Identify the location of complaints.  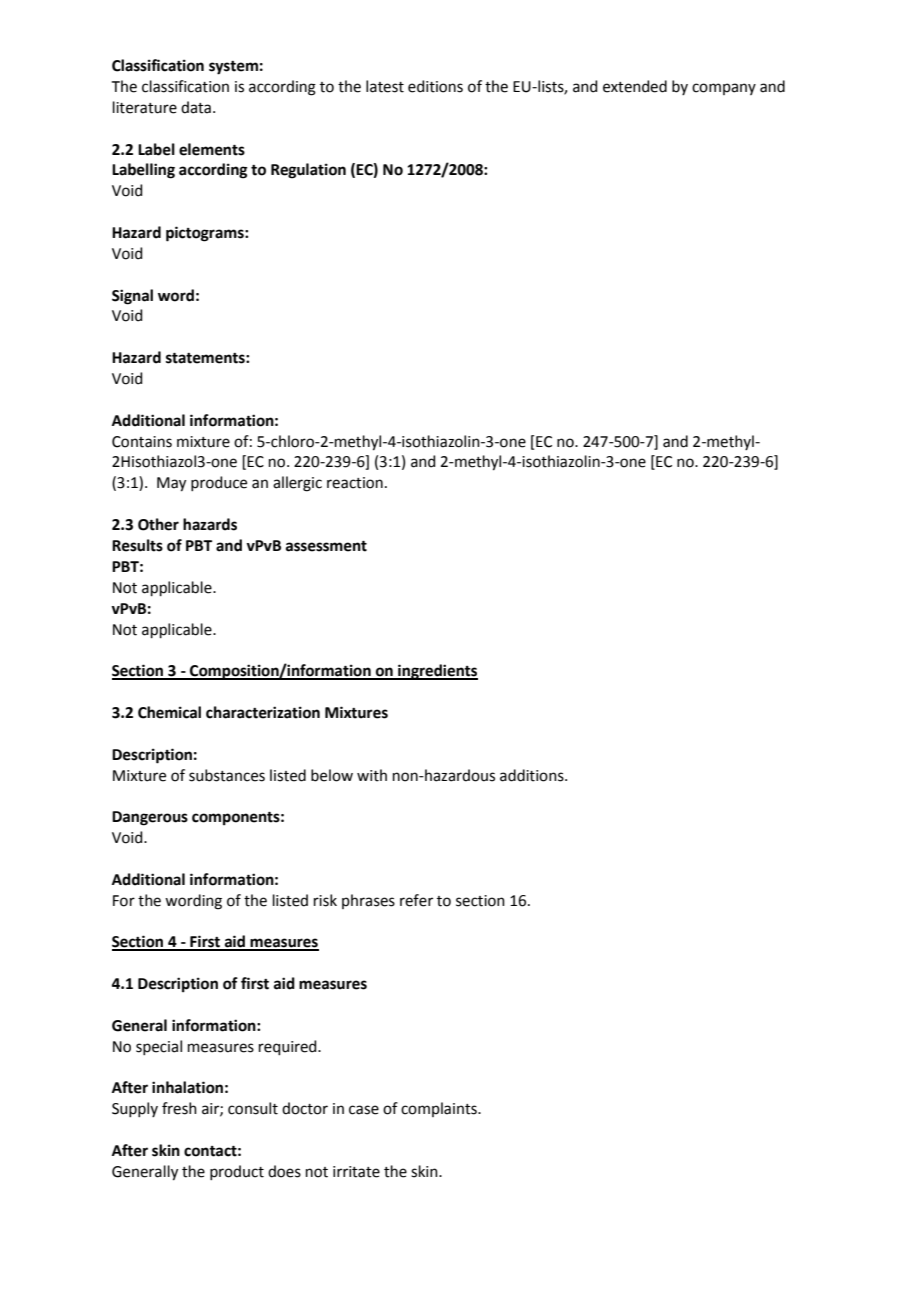
(440, 1109).
